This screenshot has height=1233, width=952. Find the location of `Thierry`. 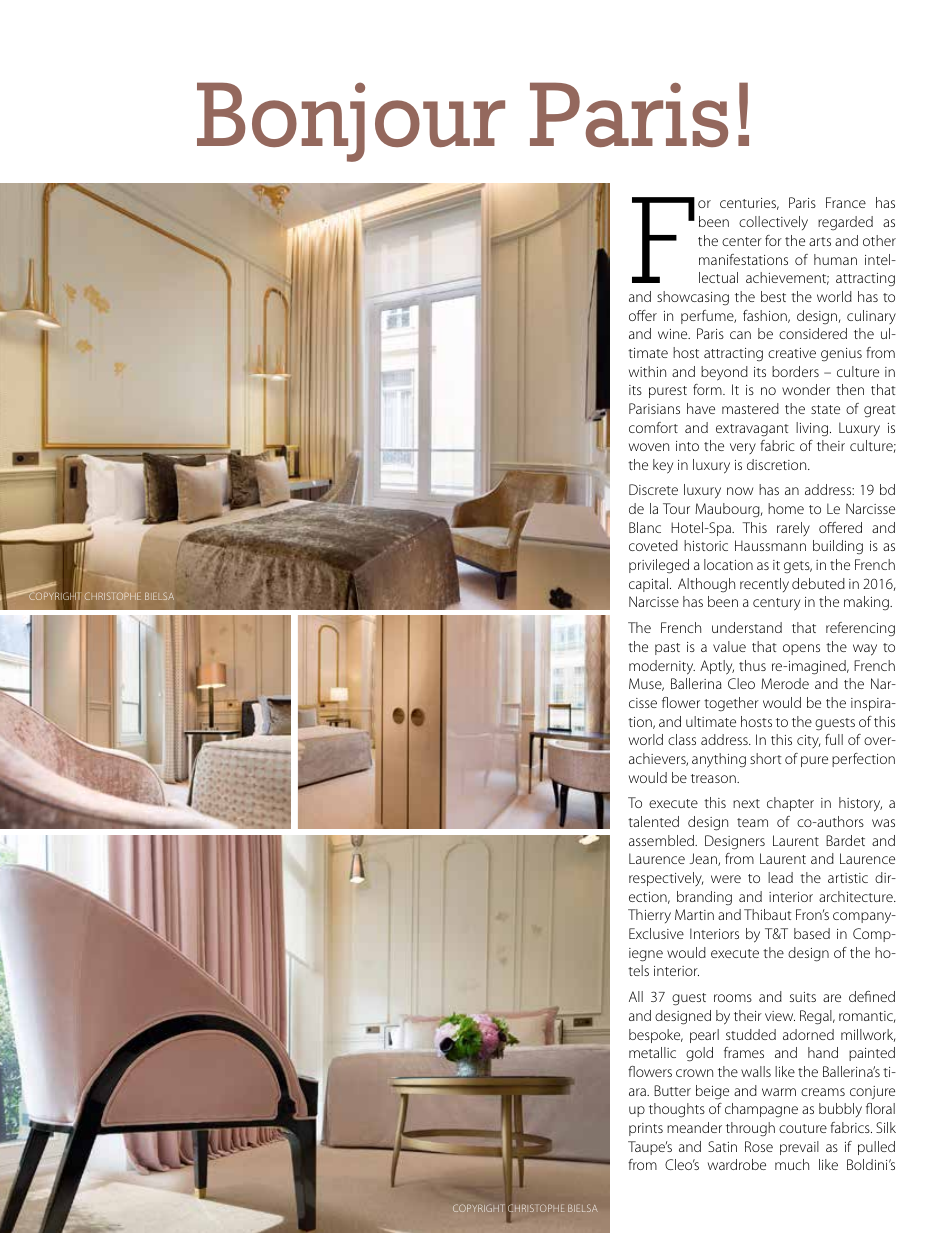

Thierry is located at coordinates (649, 916).
